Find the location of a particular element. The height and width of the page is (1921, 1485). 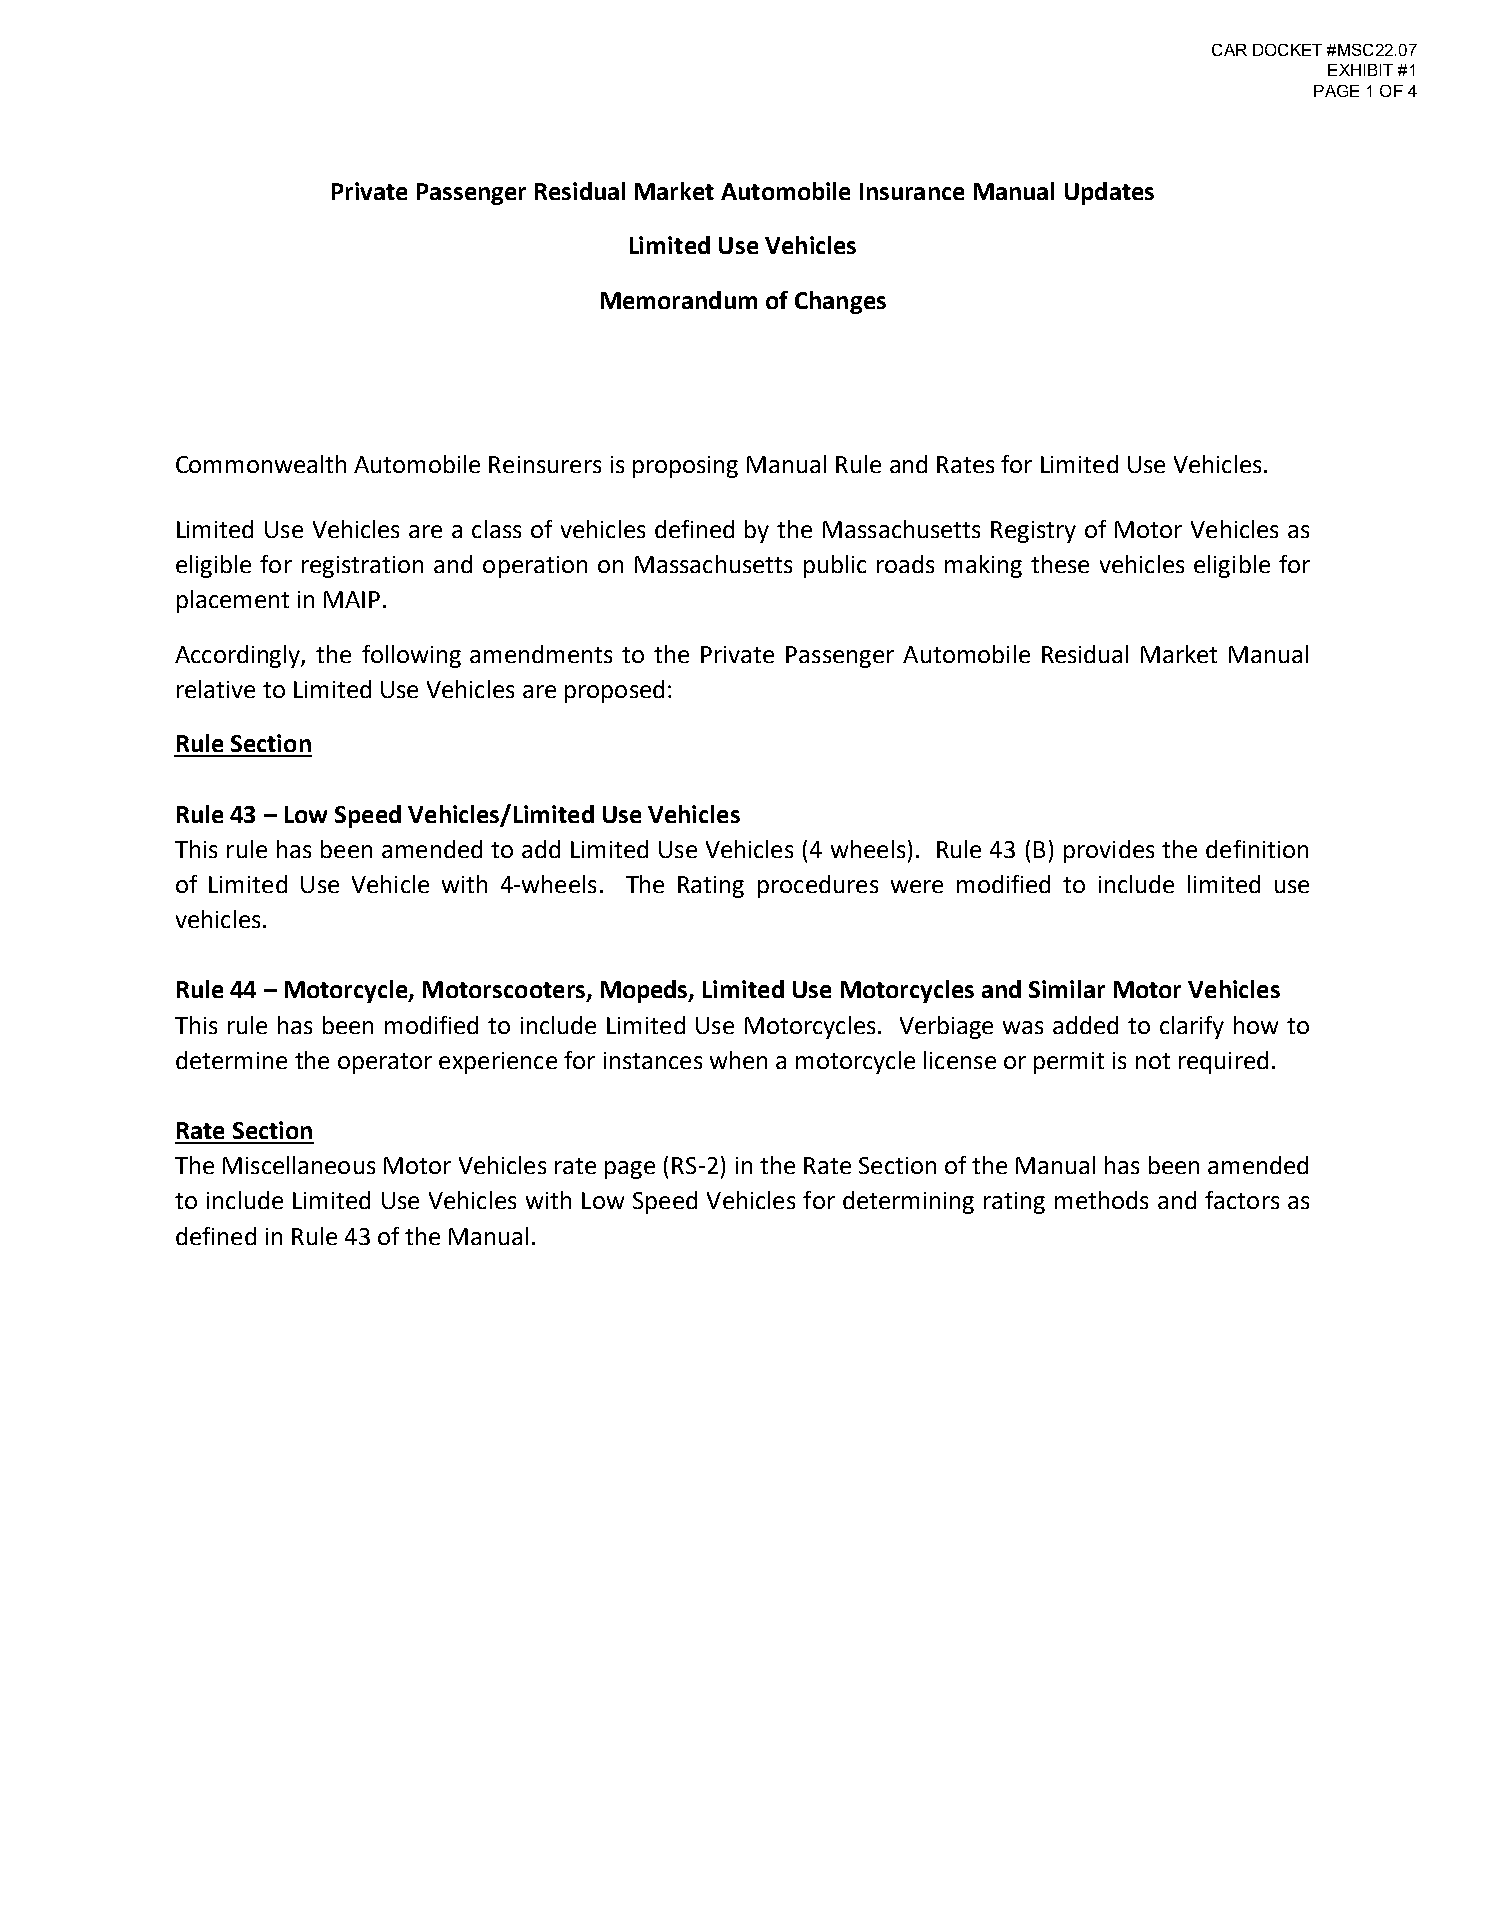

Memorandum is located at coordinates (679, 300).
